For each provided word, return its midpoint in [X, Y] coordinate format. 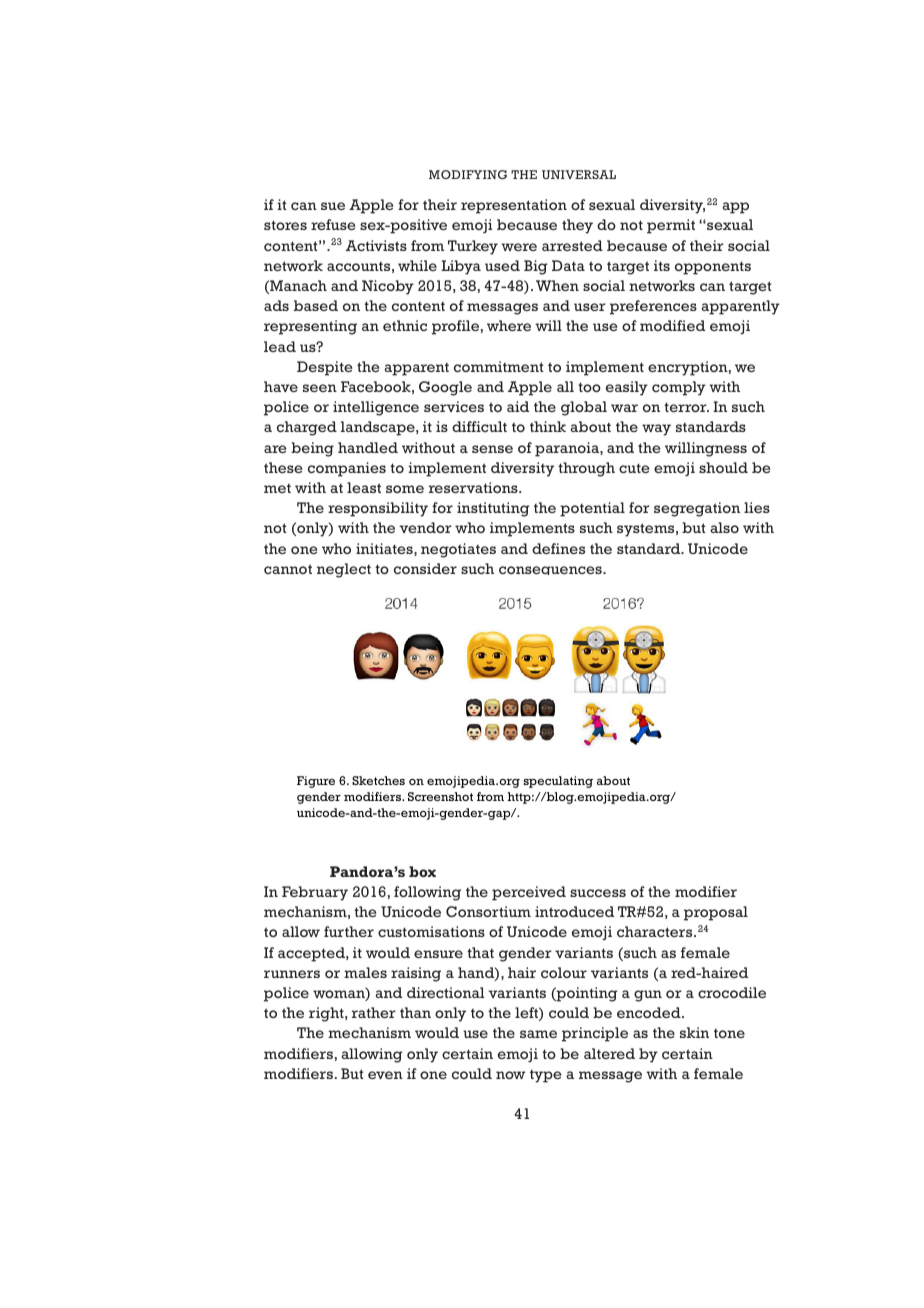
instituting [493, 509]
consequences [551, 570]
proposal [716, 913]
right [327, 1014]
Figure [316, 782]
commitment [499, 366]
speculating [558, 782]
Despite [324, 368]
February [315, 893]
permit [671, 226]
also [725, 527]
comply [679, 388]
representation [514, 206]
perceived [529, 893]
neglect [344, 570]
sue [333, 206]
